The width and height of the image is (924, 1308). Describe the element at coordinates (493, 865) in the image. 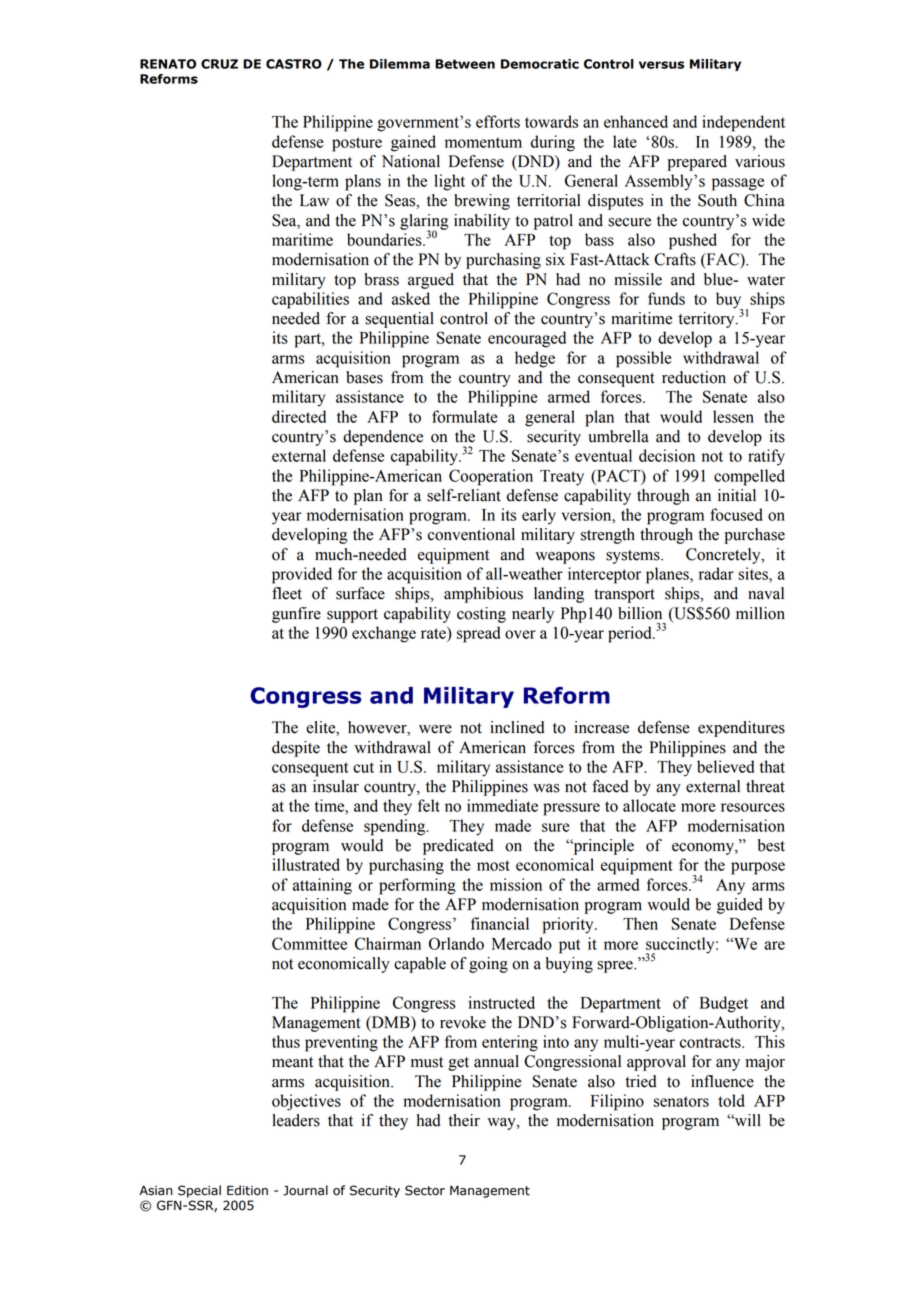

I see `most` at that location.
